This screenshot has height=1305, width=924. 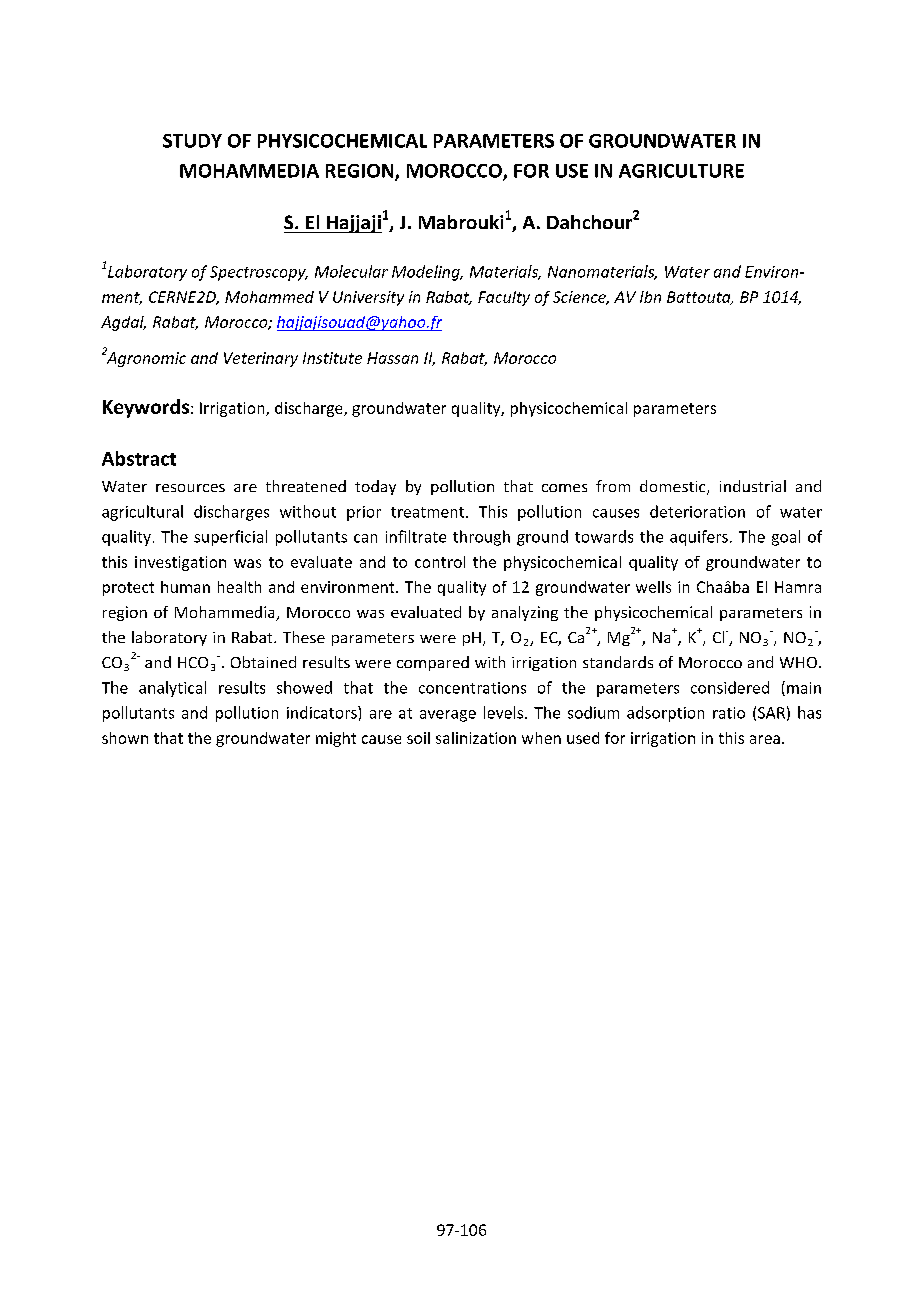 I want to click on AGRICULTURE, so click(x=681, y=171).
